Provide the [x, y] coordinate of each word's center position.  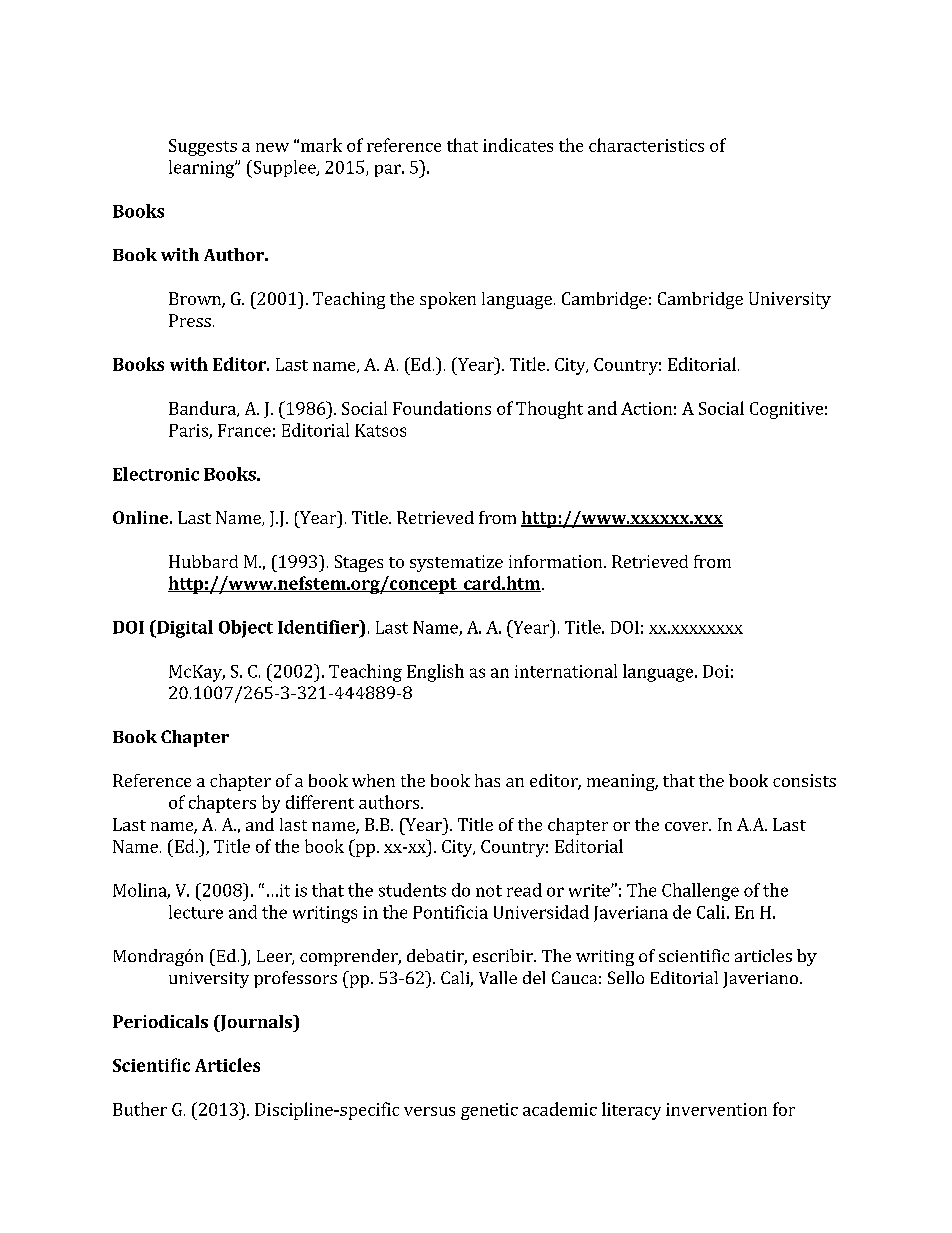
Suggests [203, 147]
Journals [256, 1023]
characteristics [646, 145]
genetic [489, 1111]
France [244, 430]
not [489, 891]
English [435, 673]
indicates [518, 145]
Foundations [442, 408]
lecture [196, 912]
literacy [631, 1111]
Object [246, 629]
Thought [549, 410]
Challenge [700, 892]
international [566, 671]
